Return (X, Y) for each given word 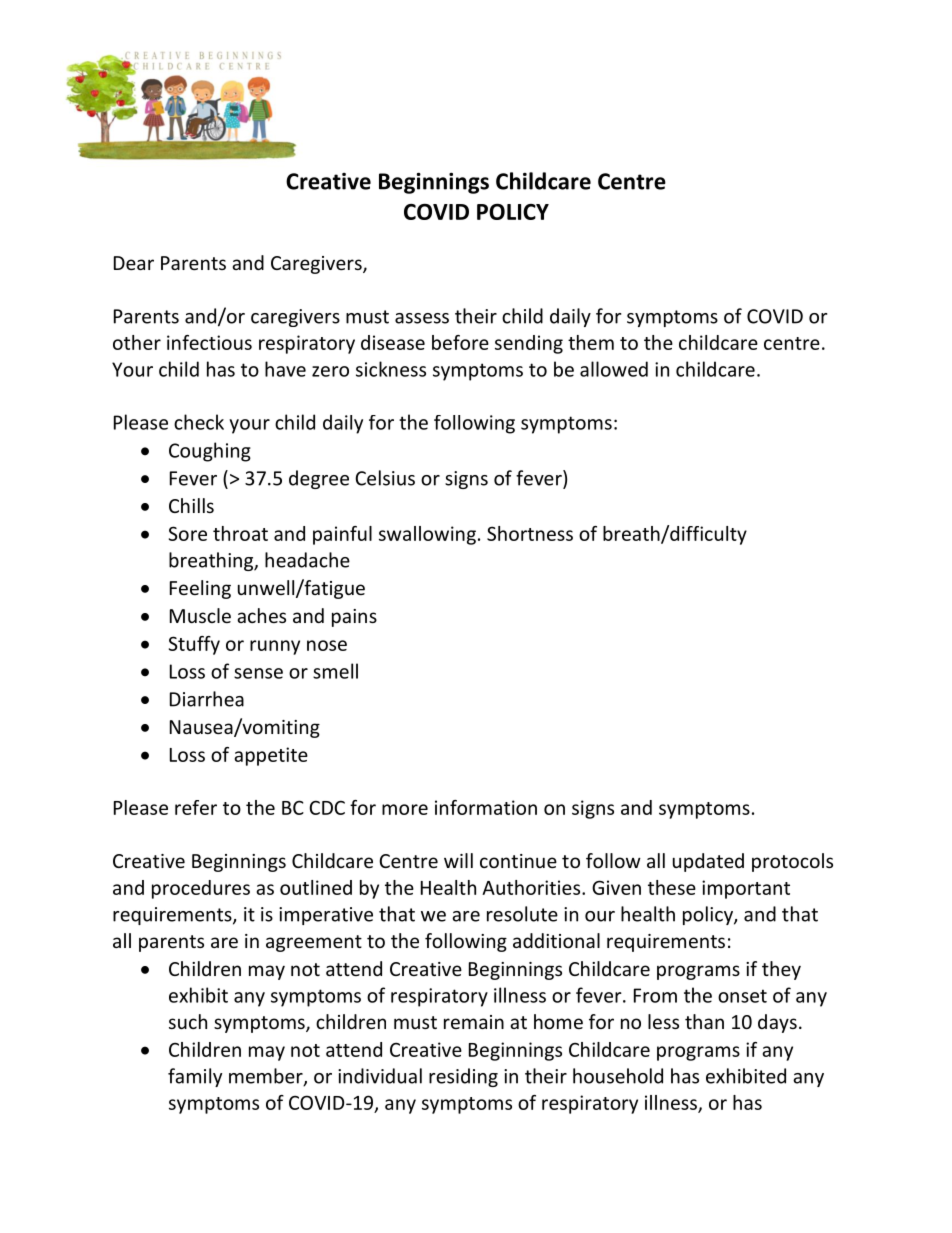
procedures (201, 889)
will (458, 860)
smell (335, 671)
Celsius (385, 478)
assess (422, 318)
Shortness (530, 533)
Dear (134, 263)
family (195, 1077)
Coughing (210, 452)
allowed (614, 369)
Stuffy (194, 645)
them (591, 342)
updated (708, 862)
